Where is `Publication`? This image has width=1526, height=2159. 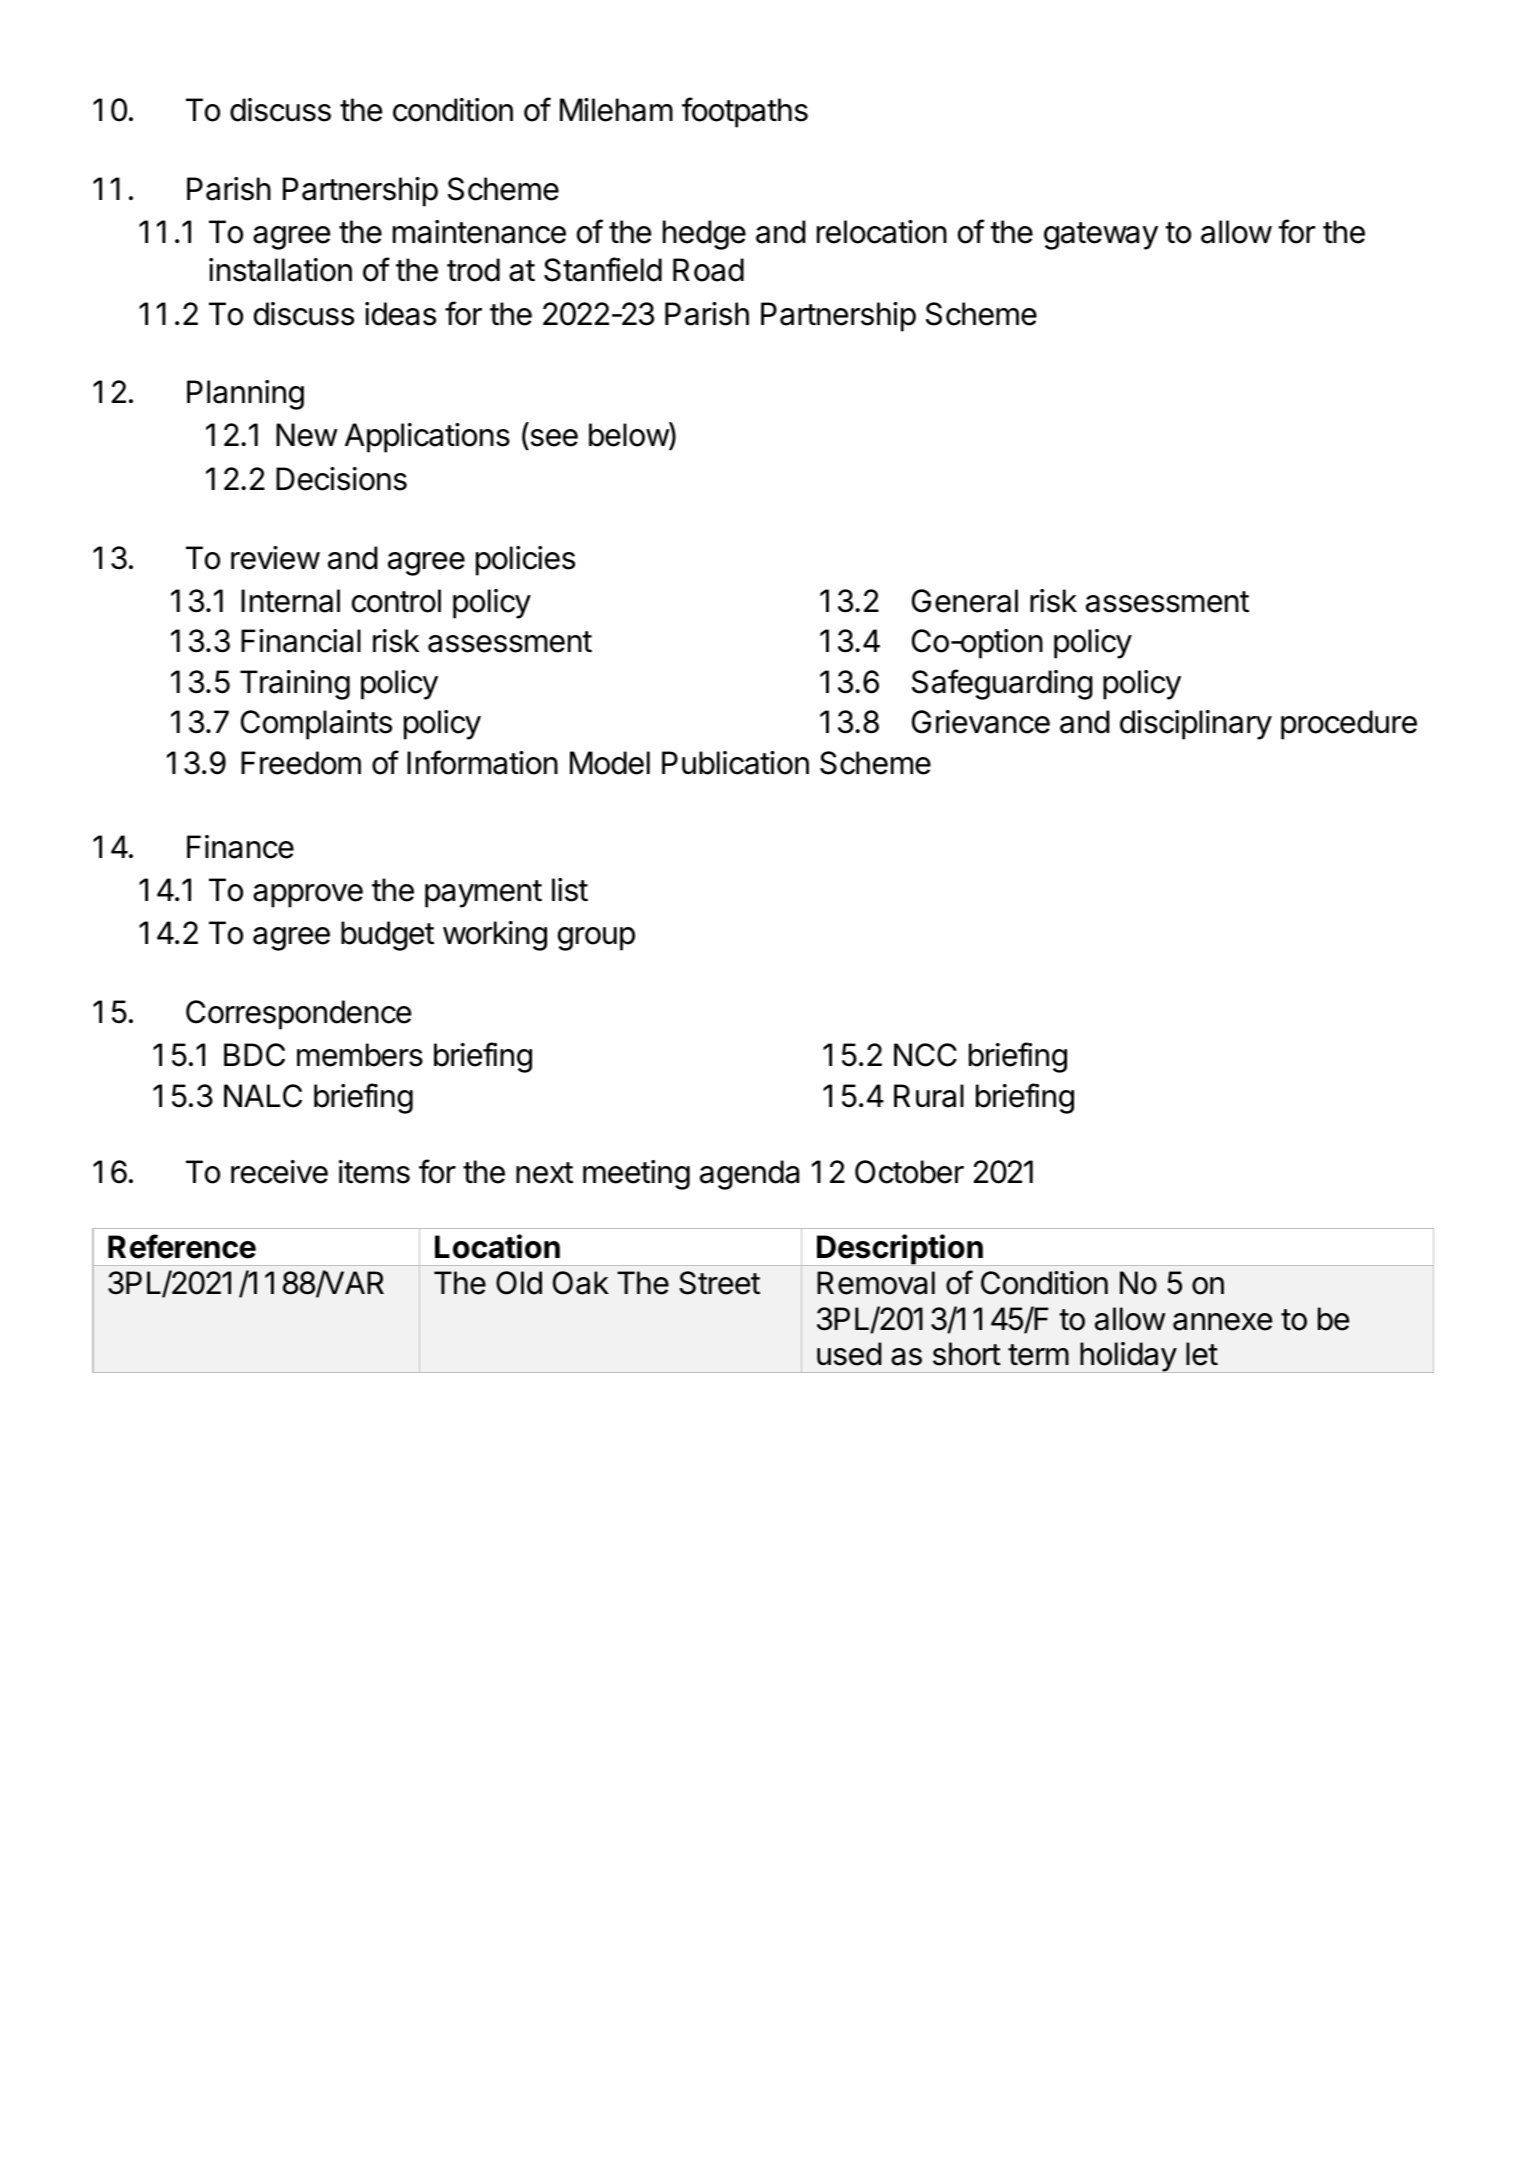 Publication is located at coordinates (735, 763).
